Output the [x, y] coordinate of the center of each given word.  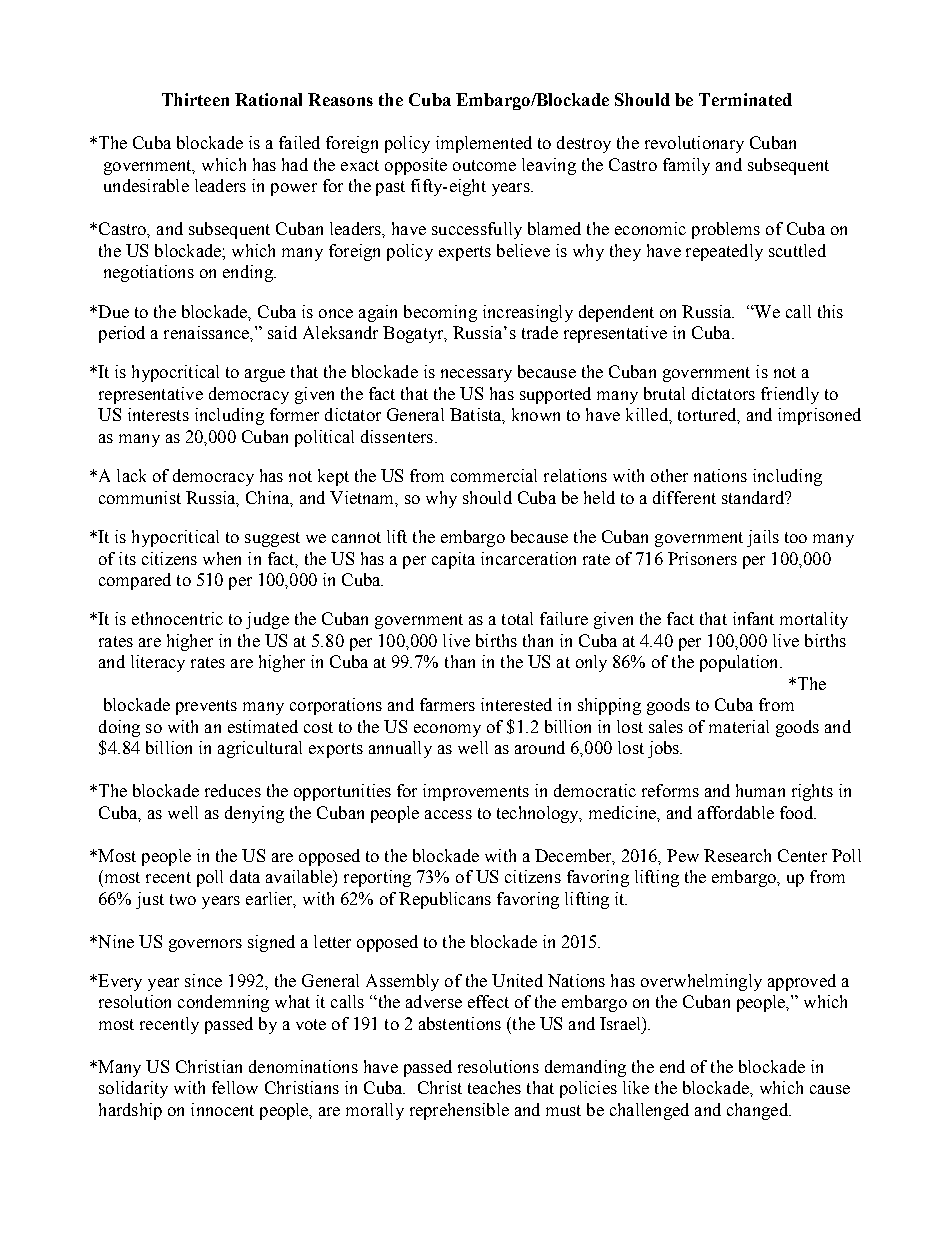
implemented [484, 144]
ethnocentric [177, 618]
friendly [790, 395]
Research [737, 855]
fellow [235, 1087]
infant [753, 618]
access [448, 814]
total [517, 618]
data [245, 876]
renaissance [207, 332]
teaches [494, 1087]
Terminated [745, 99]
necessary [476, 375]
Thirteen [195, 99]
